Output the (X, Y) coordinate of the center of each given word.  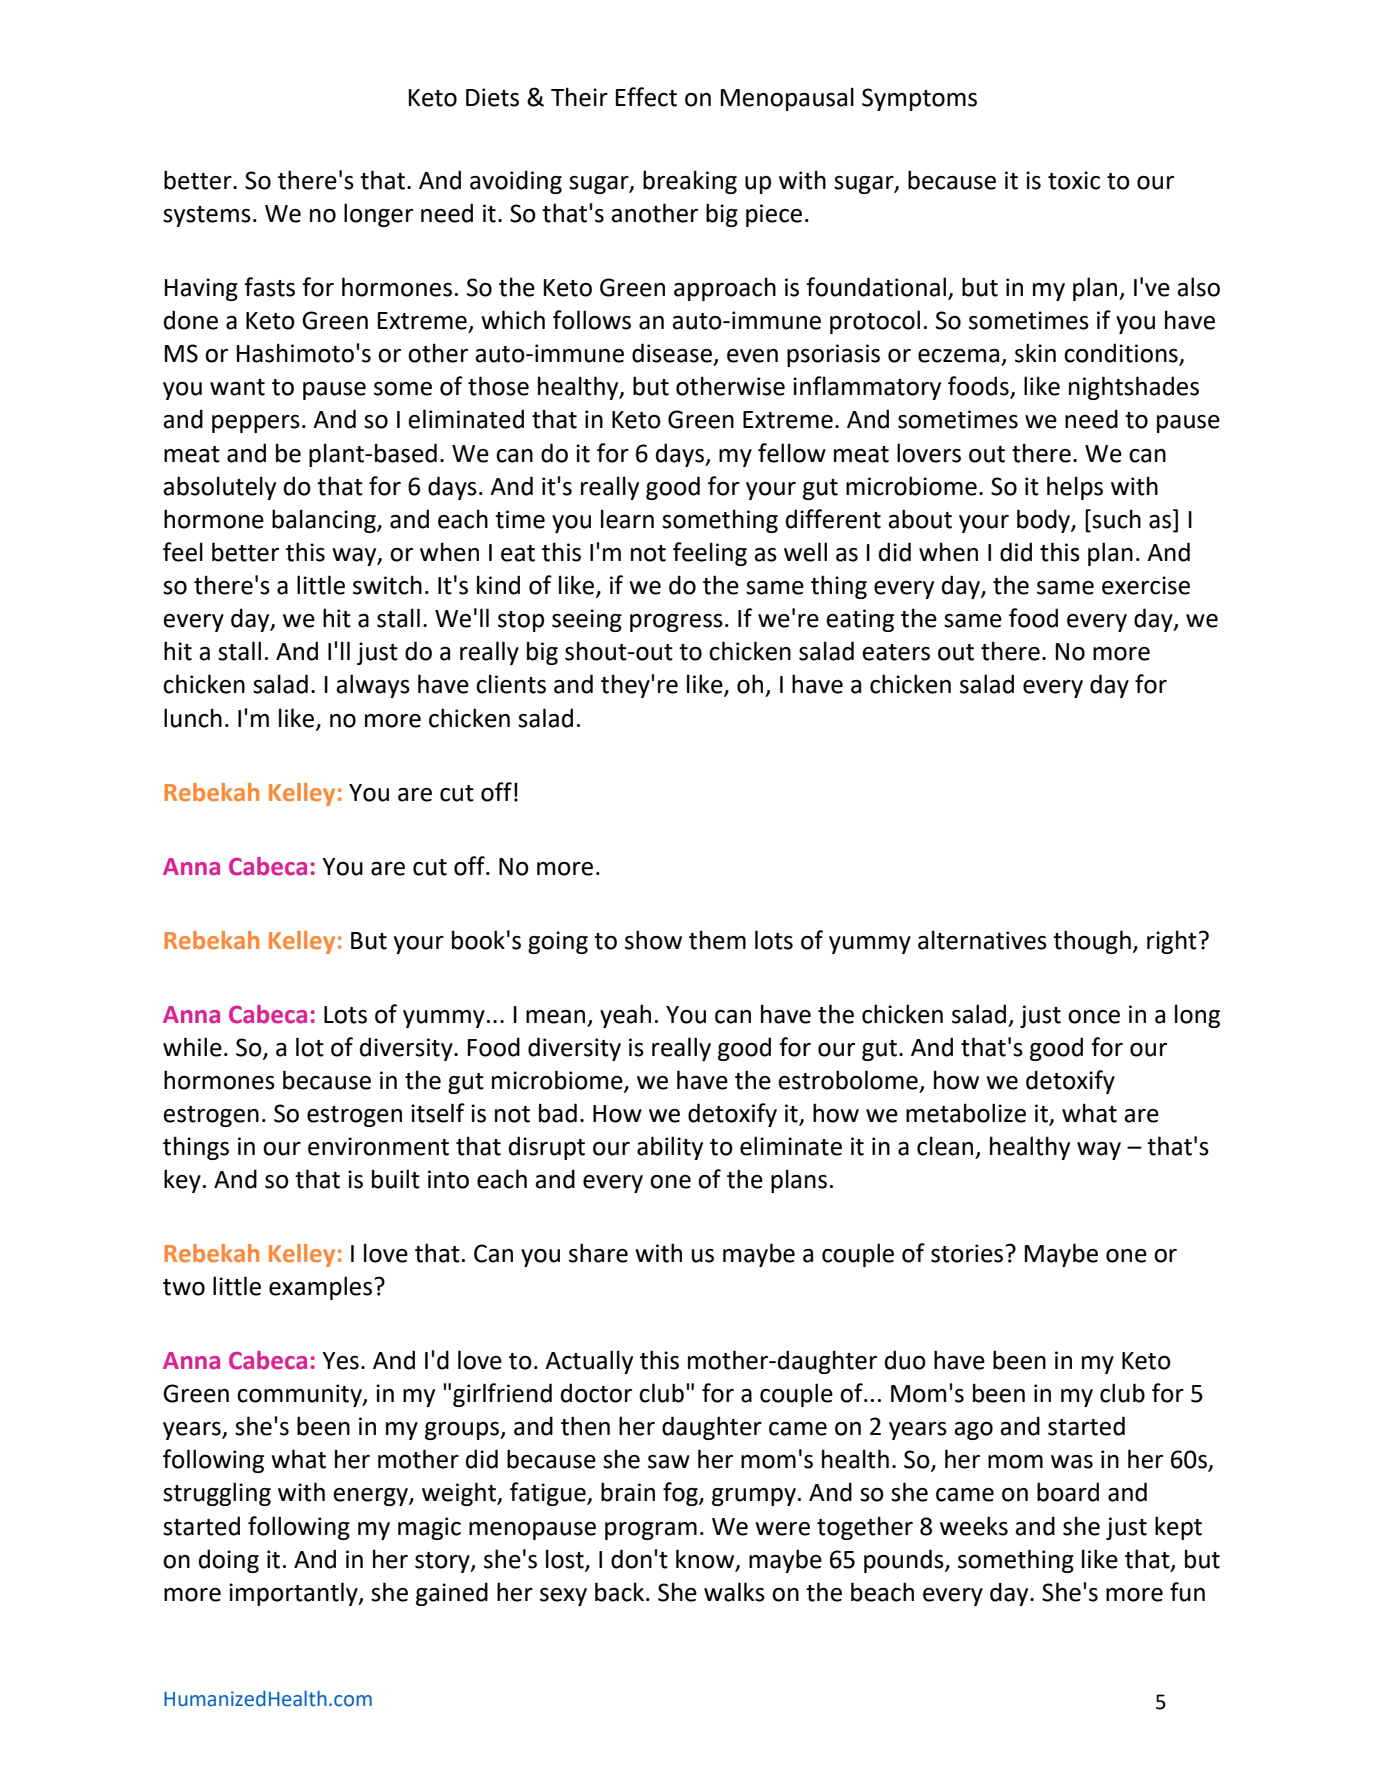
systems (207, 216)
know (706, 1559)
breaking (690, 182)
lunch (193, 718)
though (1092, 942)
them (717, 940)
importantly (294, 1594)
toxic (1074, 180)
